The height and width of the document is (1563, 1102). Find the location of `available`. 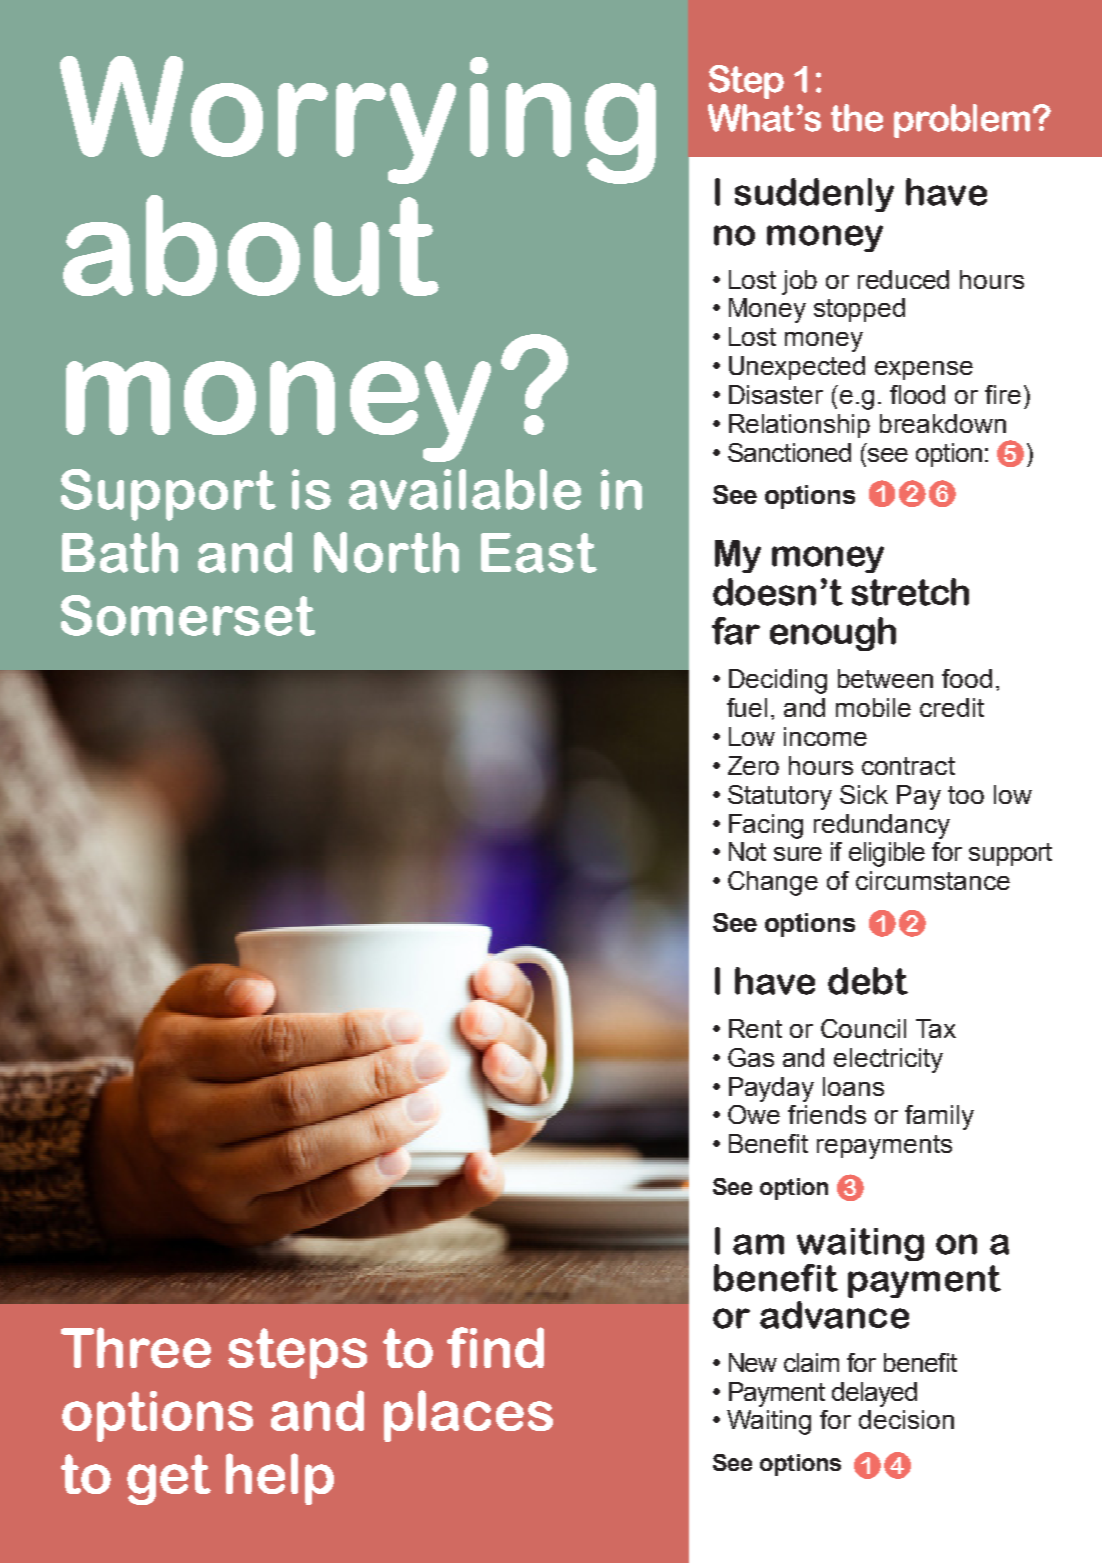

available is located at coordinates (465, 489).
